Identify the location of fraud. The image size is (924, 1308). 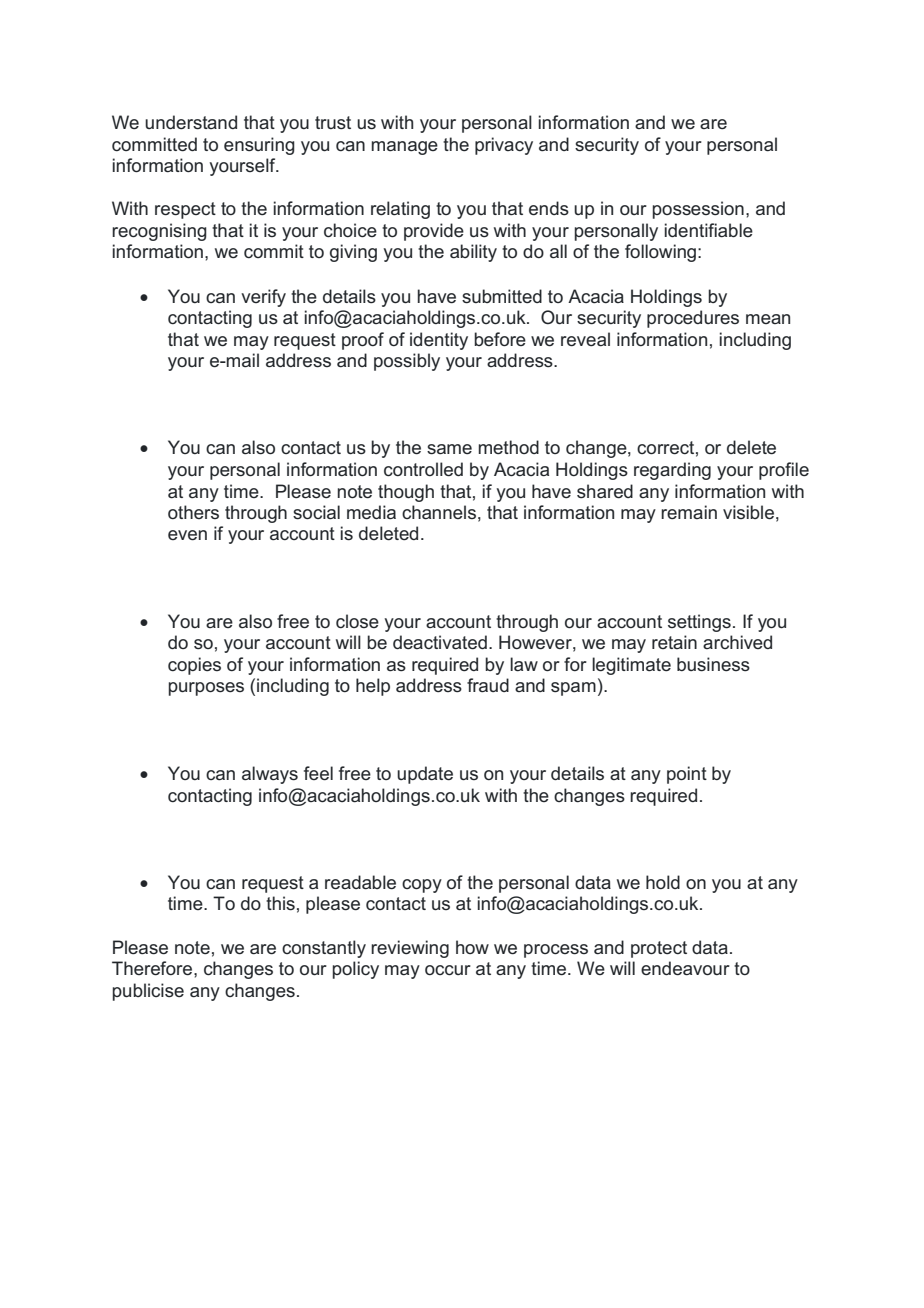
(488, 685).
